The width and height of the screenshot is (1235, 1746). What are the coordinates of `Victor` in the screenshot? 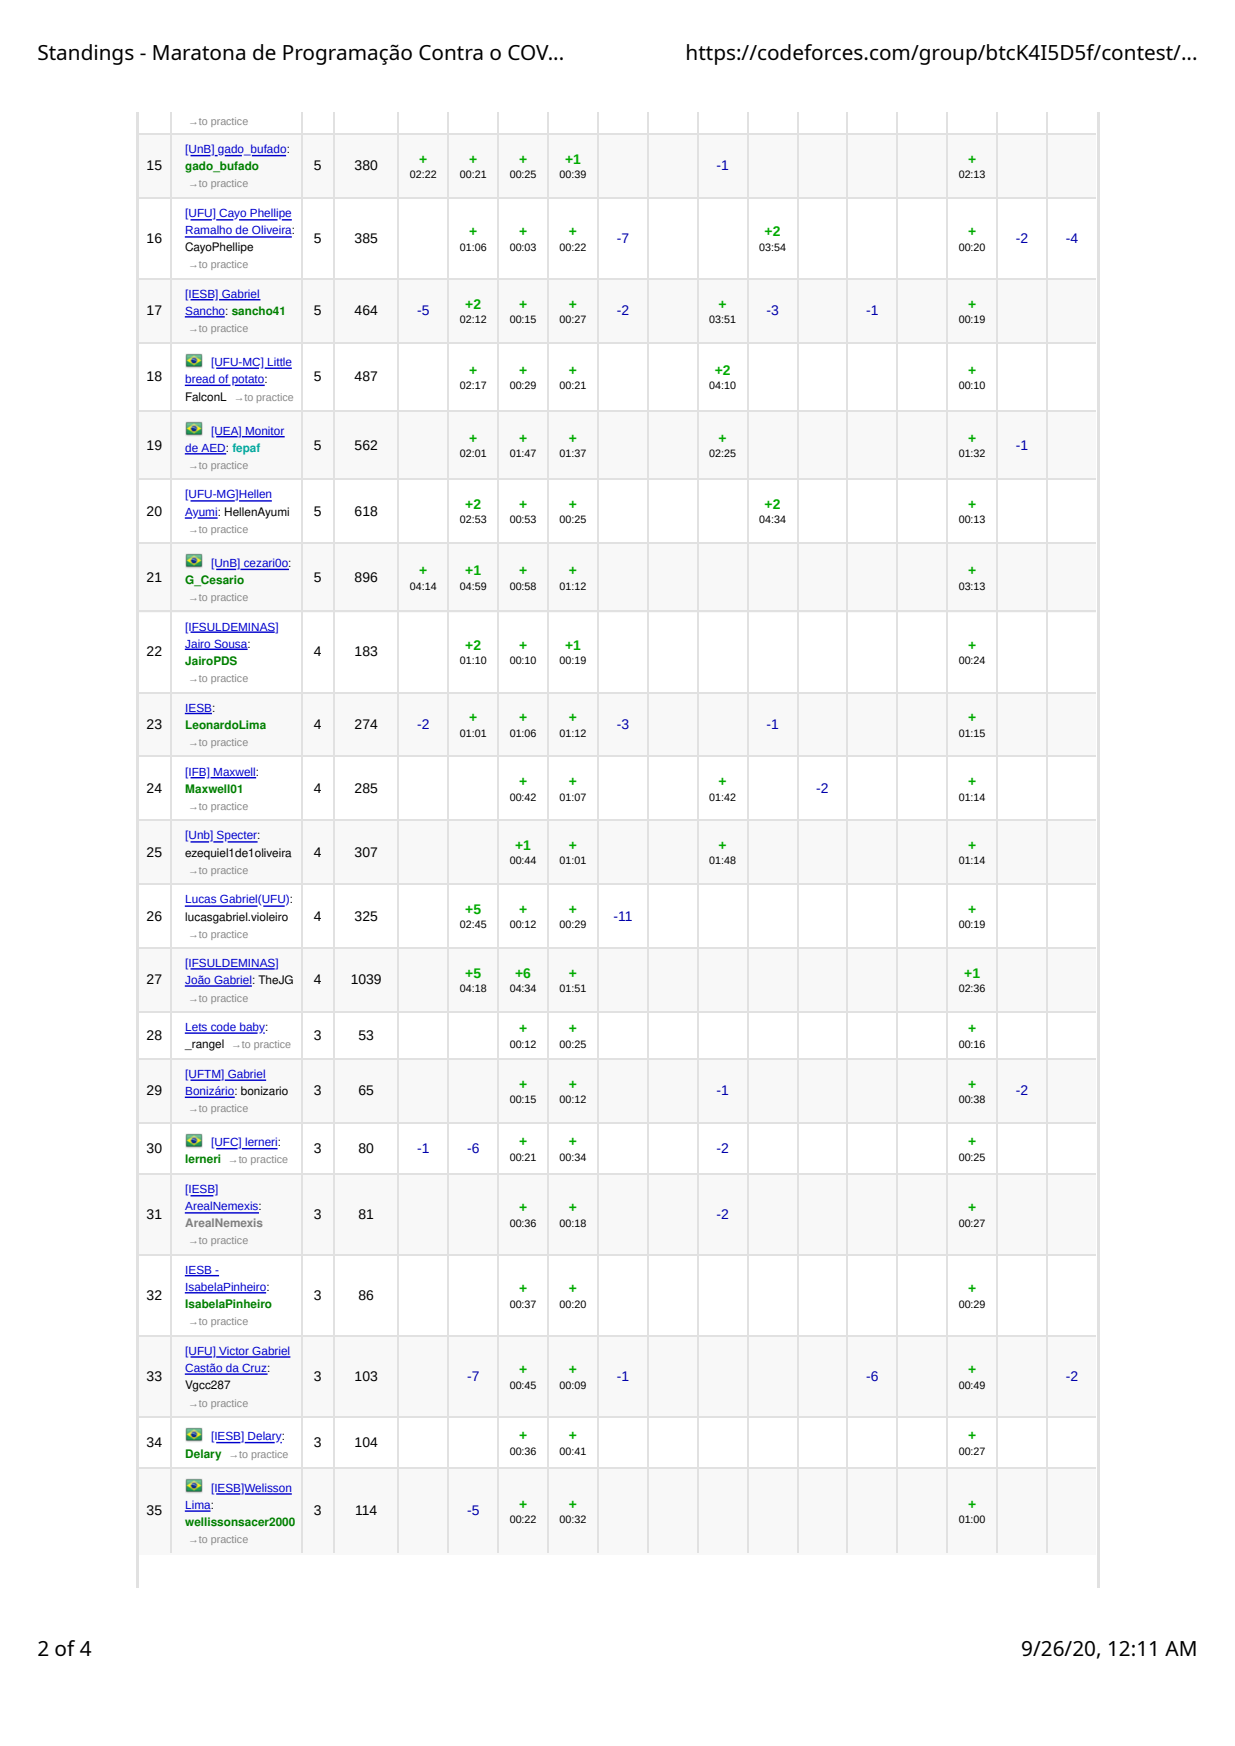 It's located at (234, 1352).
